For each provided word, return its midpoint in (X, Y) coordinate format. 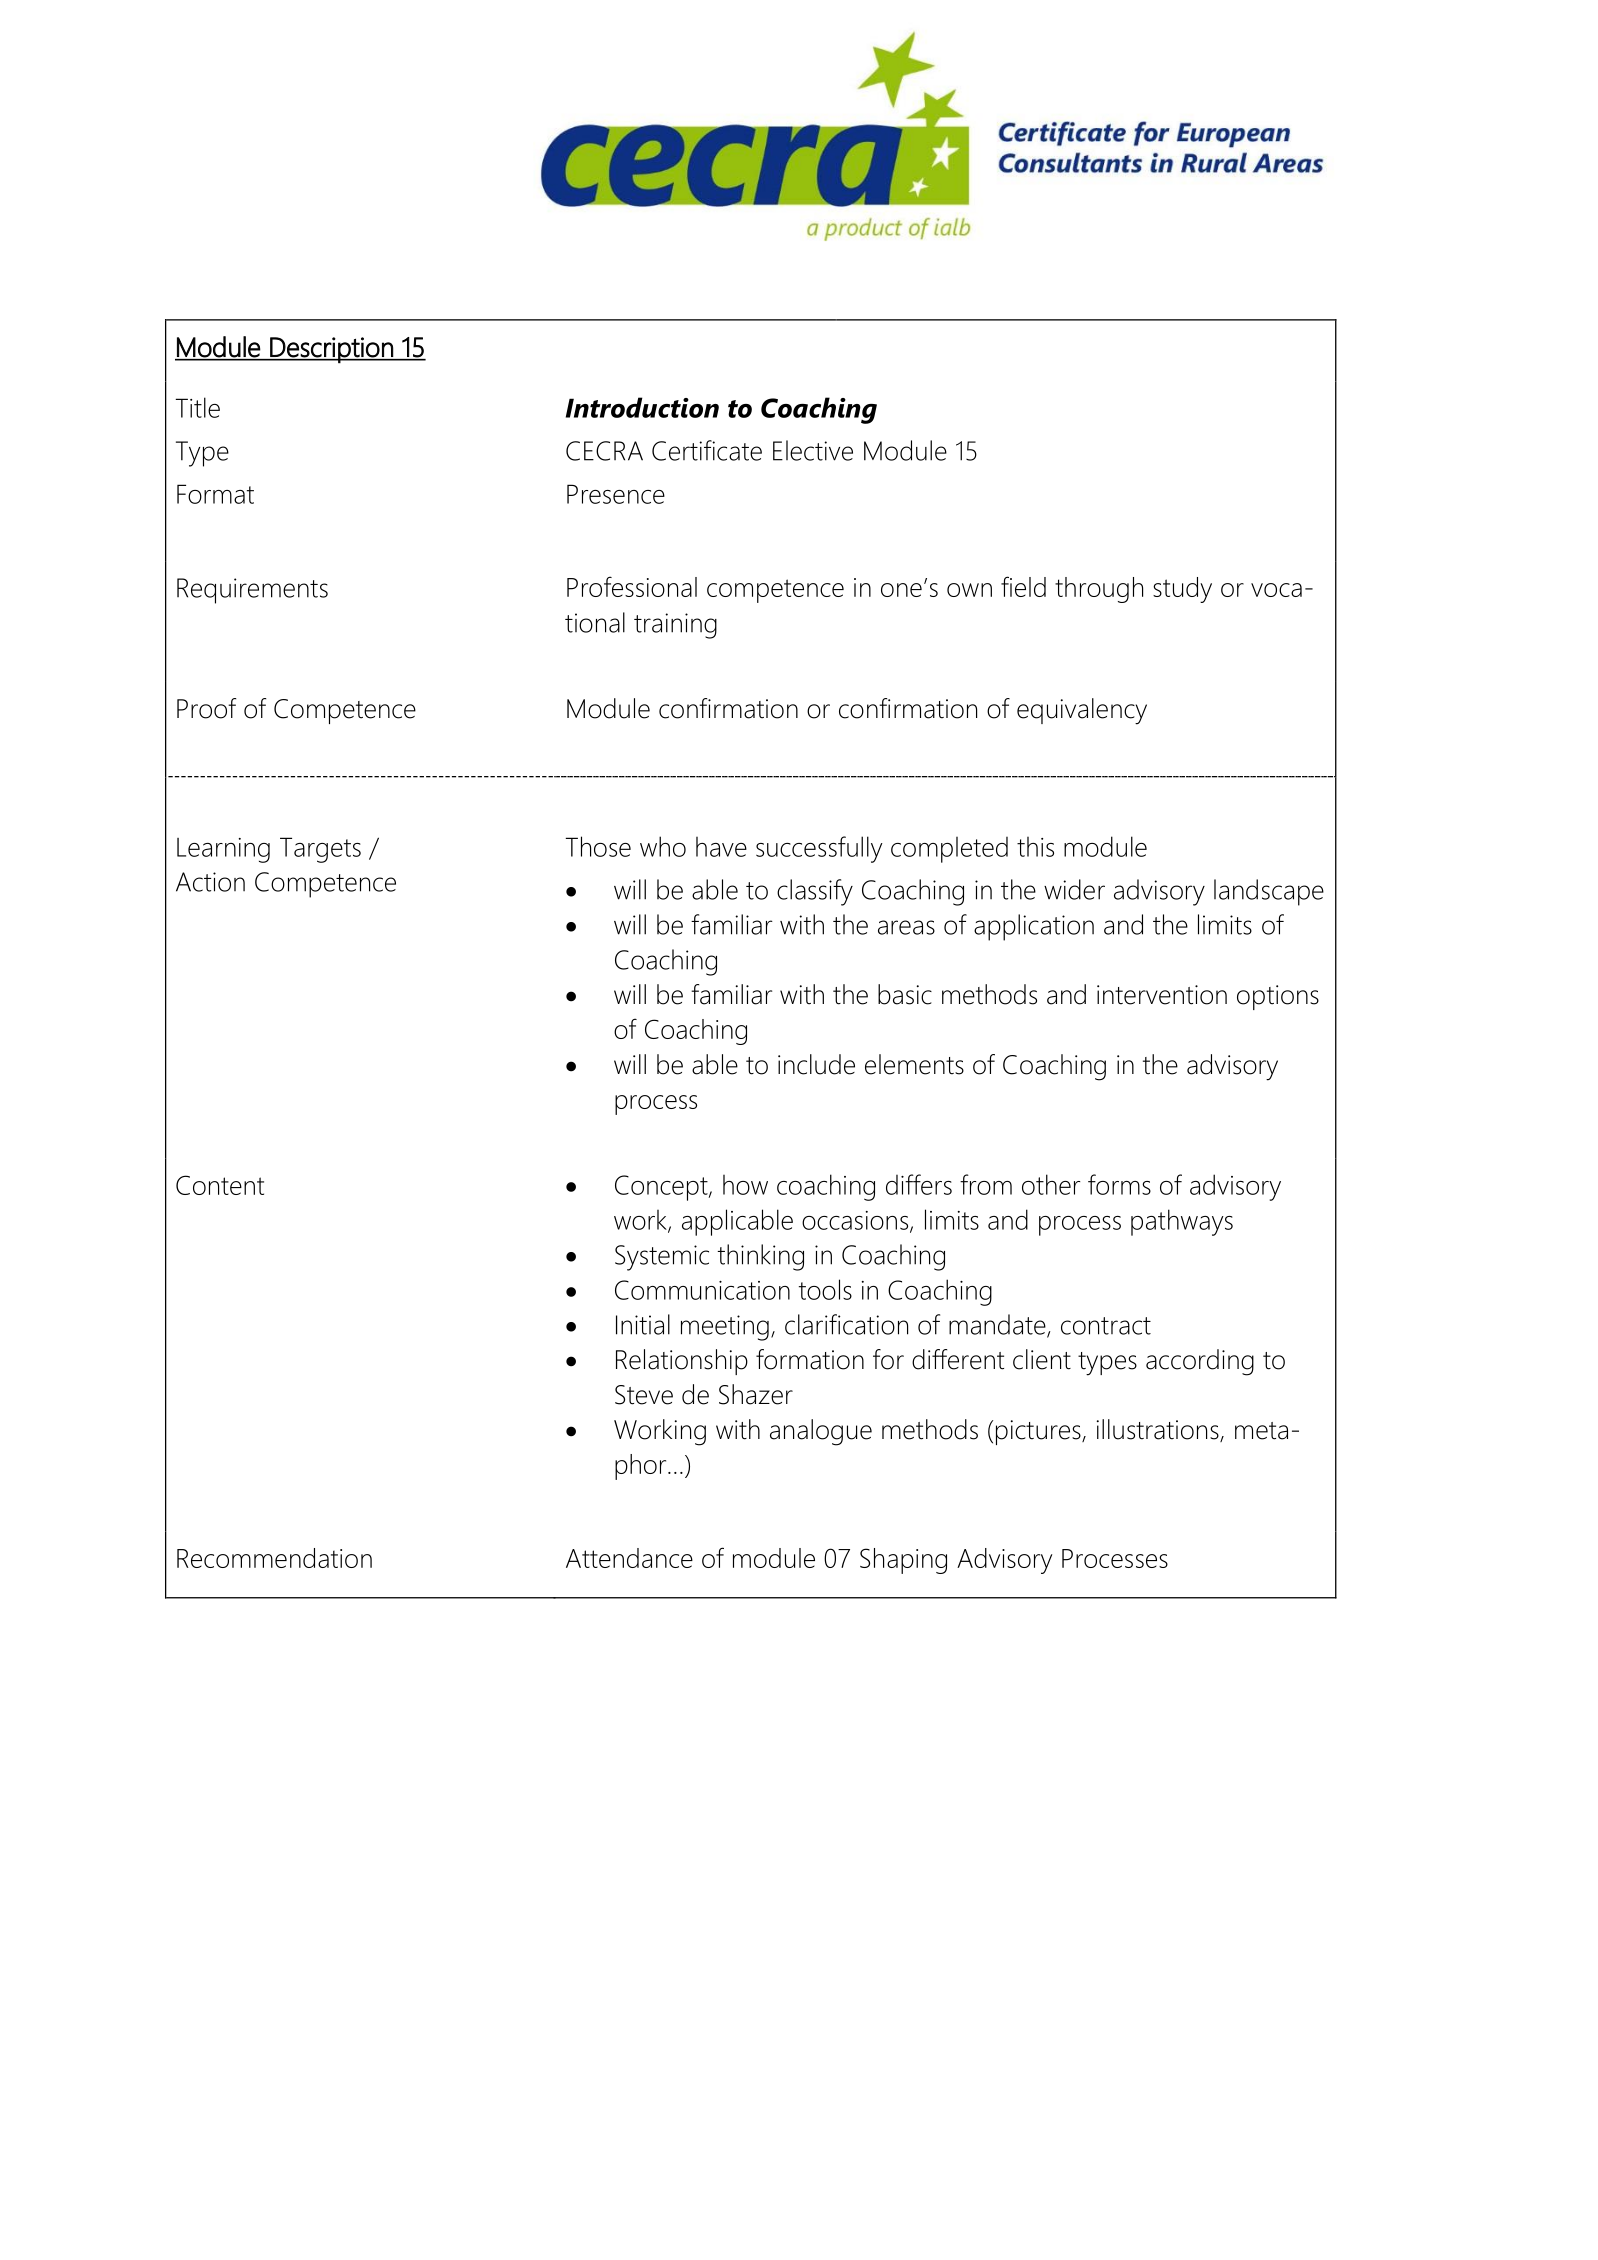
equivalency (1082, 711)
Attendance (629, 1558)
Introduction (642, 407)
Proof (206, 708)
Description (331, 350)
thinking (760, 1257)
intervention (1162, 995)
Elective (813, 450)
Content (220, 1185)
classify (815, 892)
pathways (1182, 1222)
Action (210, 882)
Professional (632, 586)
